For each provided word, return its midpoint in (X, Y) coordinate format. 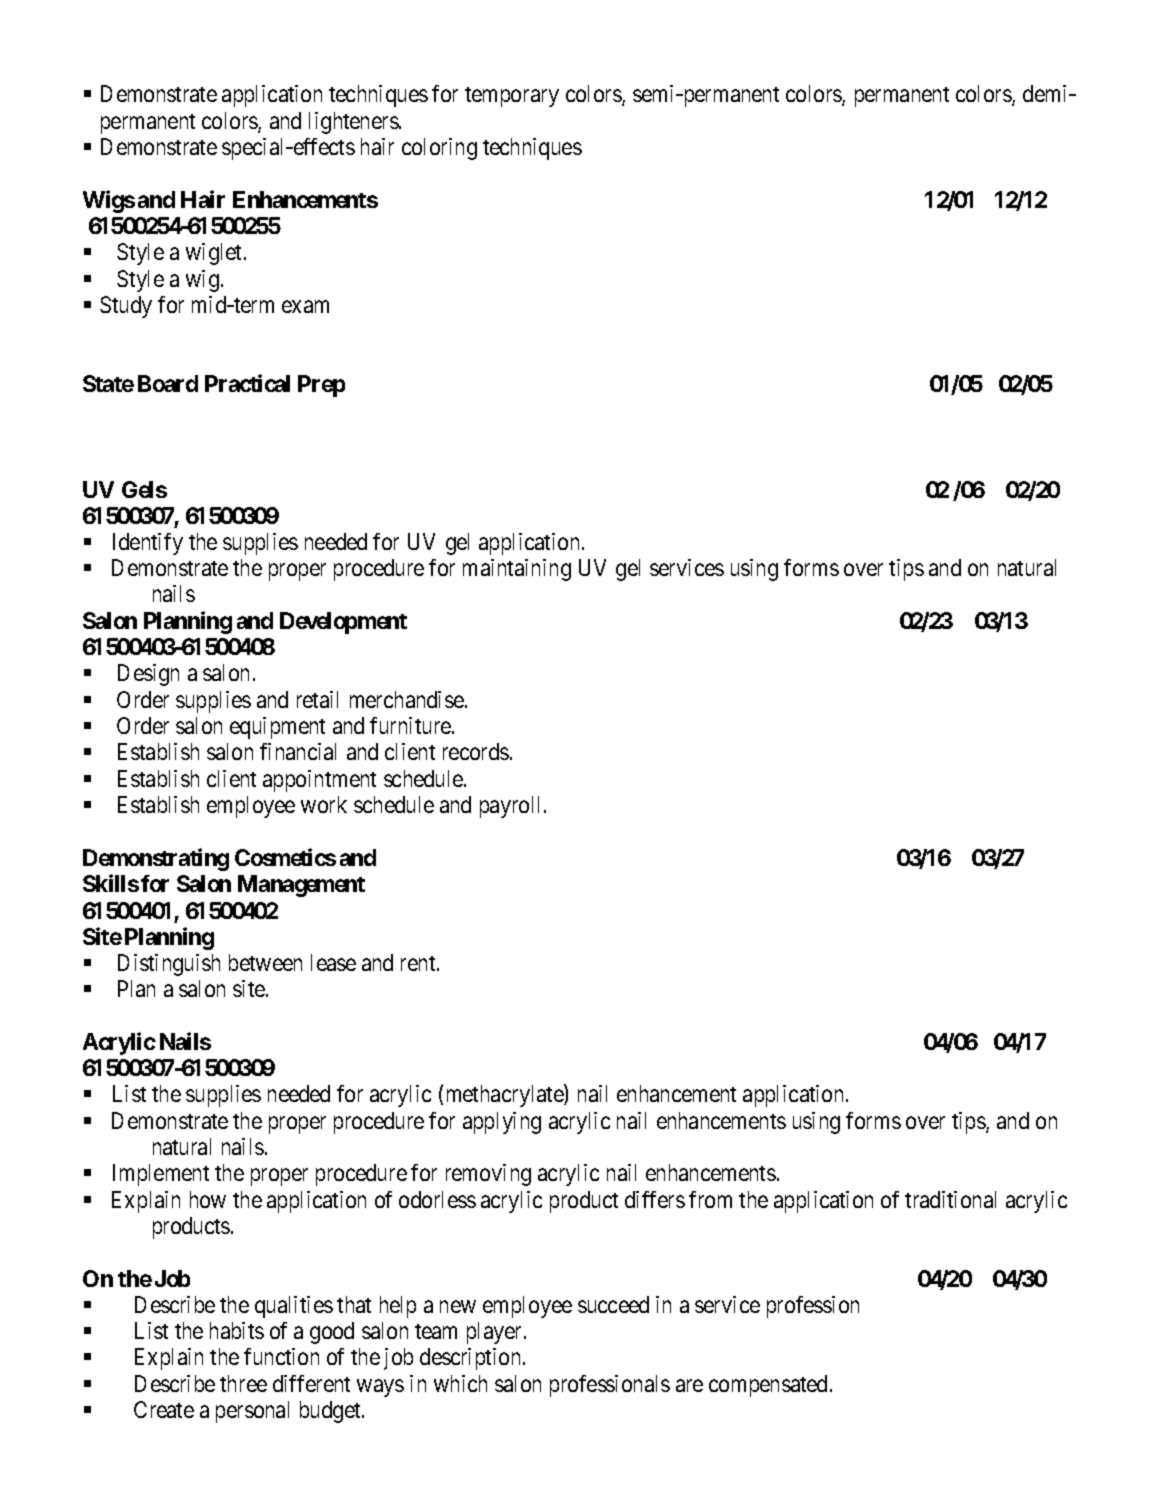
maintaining (517, 570)
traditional (950, 1199)
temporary (512, 97)
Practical (247, 383)
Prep (321, 386)
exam (305, 306)
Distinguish (169, 965)
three (243, 1383)
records (476, 751)
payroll (512, 807)
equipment (277, 728)
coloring (439, 149)
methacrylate (506, 1096)
